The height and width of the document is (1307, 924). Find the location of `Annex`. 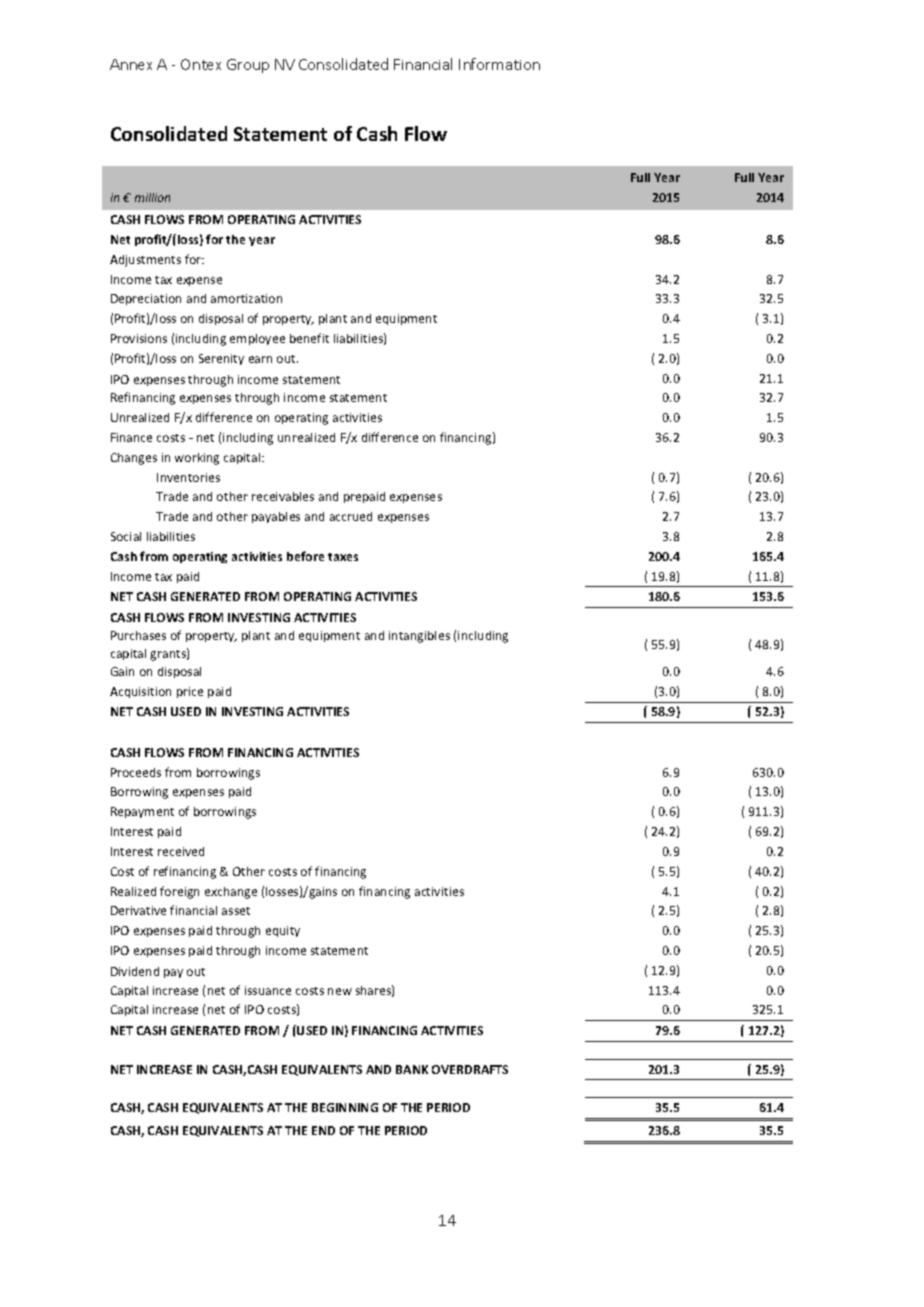

Annex is located at coordinates (131, 64).
